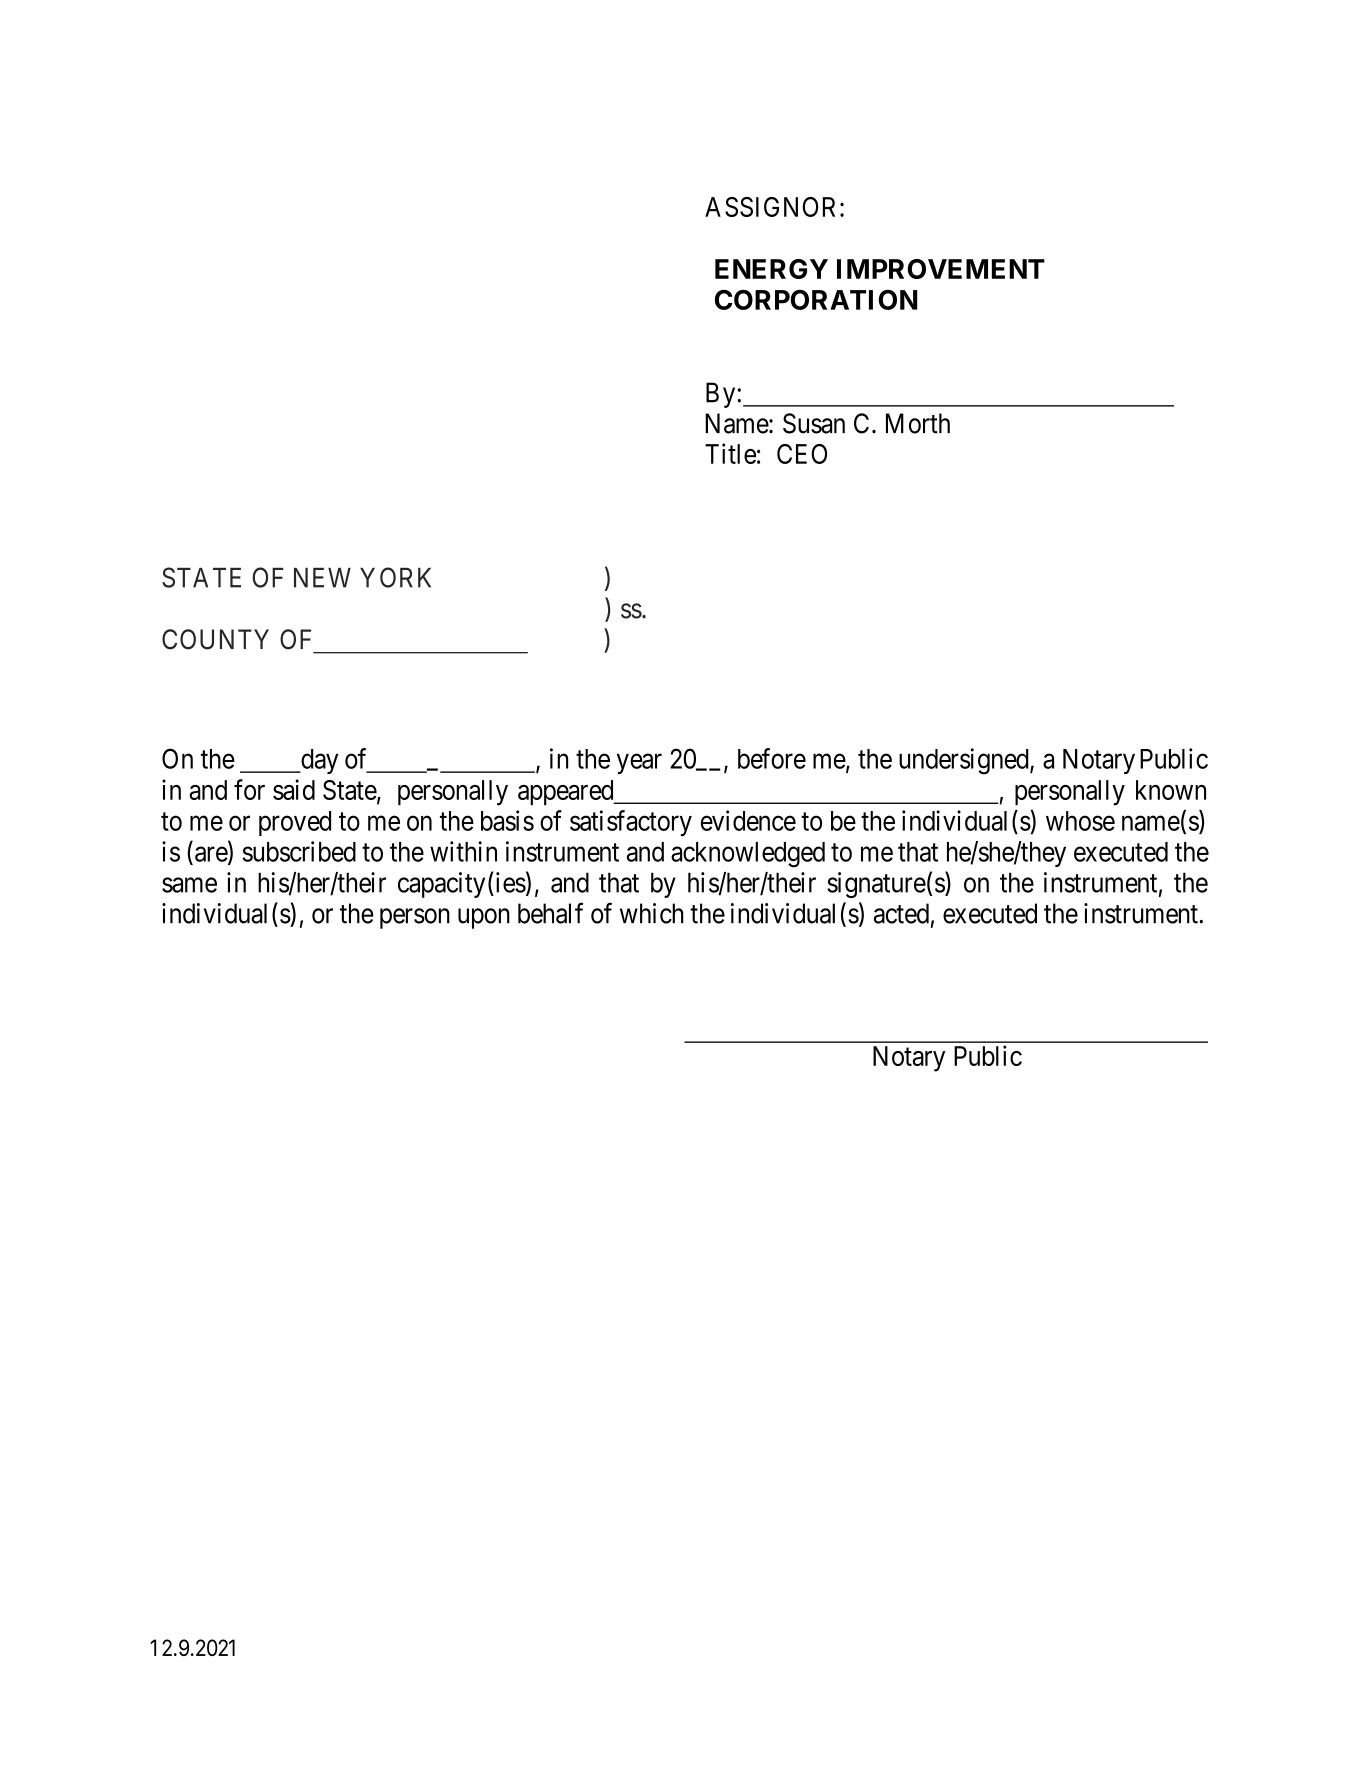 The height and width of the image is (1772, 1369). I want to click on ENERGY, so click(771, 269).
